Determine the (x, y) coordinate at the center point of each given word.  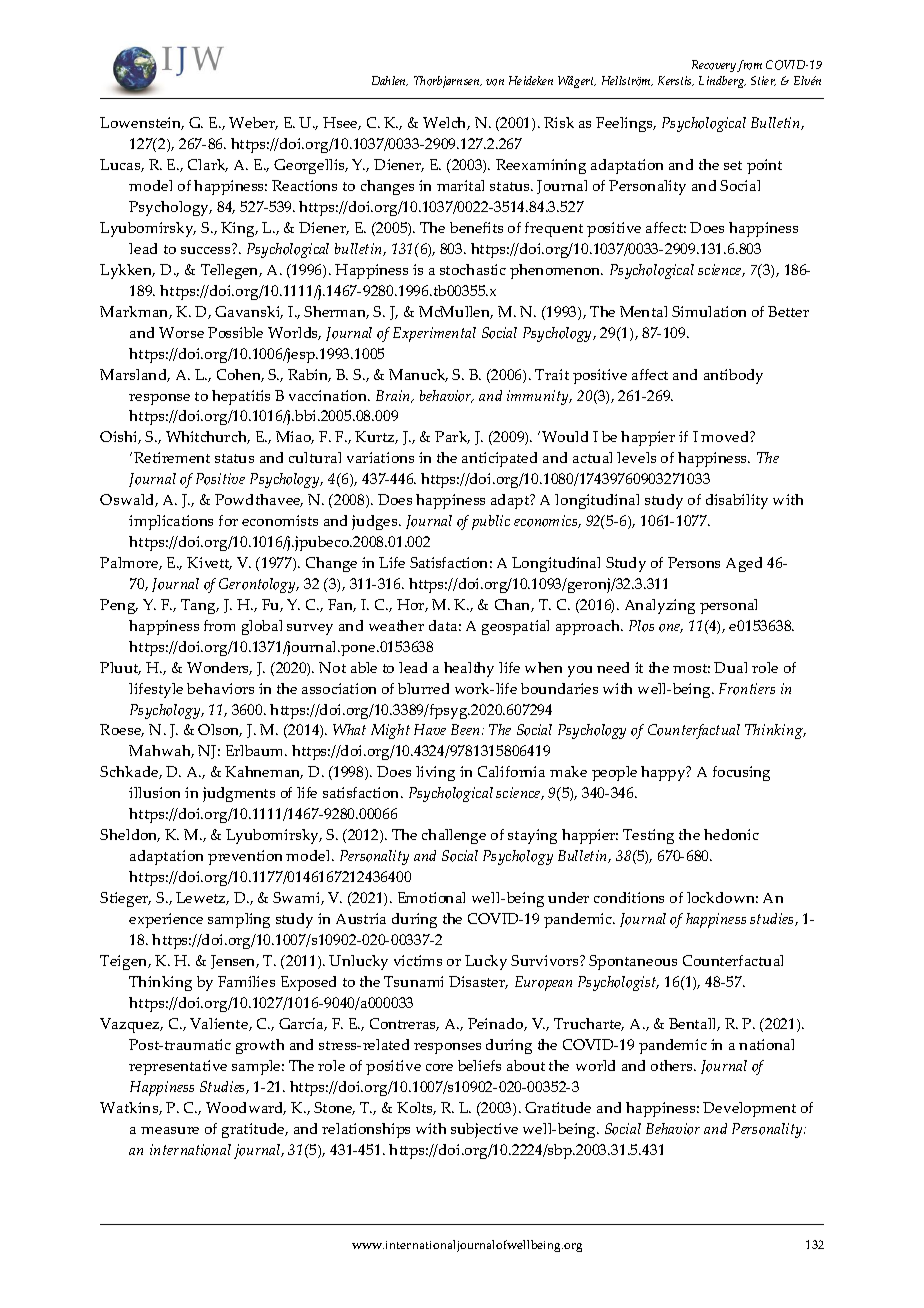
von (495, 82)
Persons (694, 562)
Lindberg (722, 82)
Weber (253, 123)
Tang (200, 606)
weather (396, 625)
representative (178, 1067)
